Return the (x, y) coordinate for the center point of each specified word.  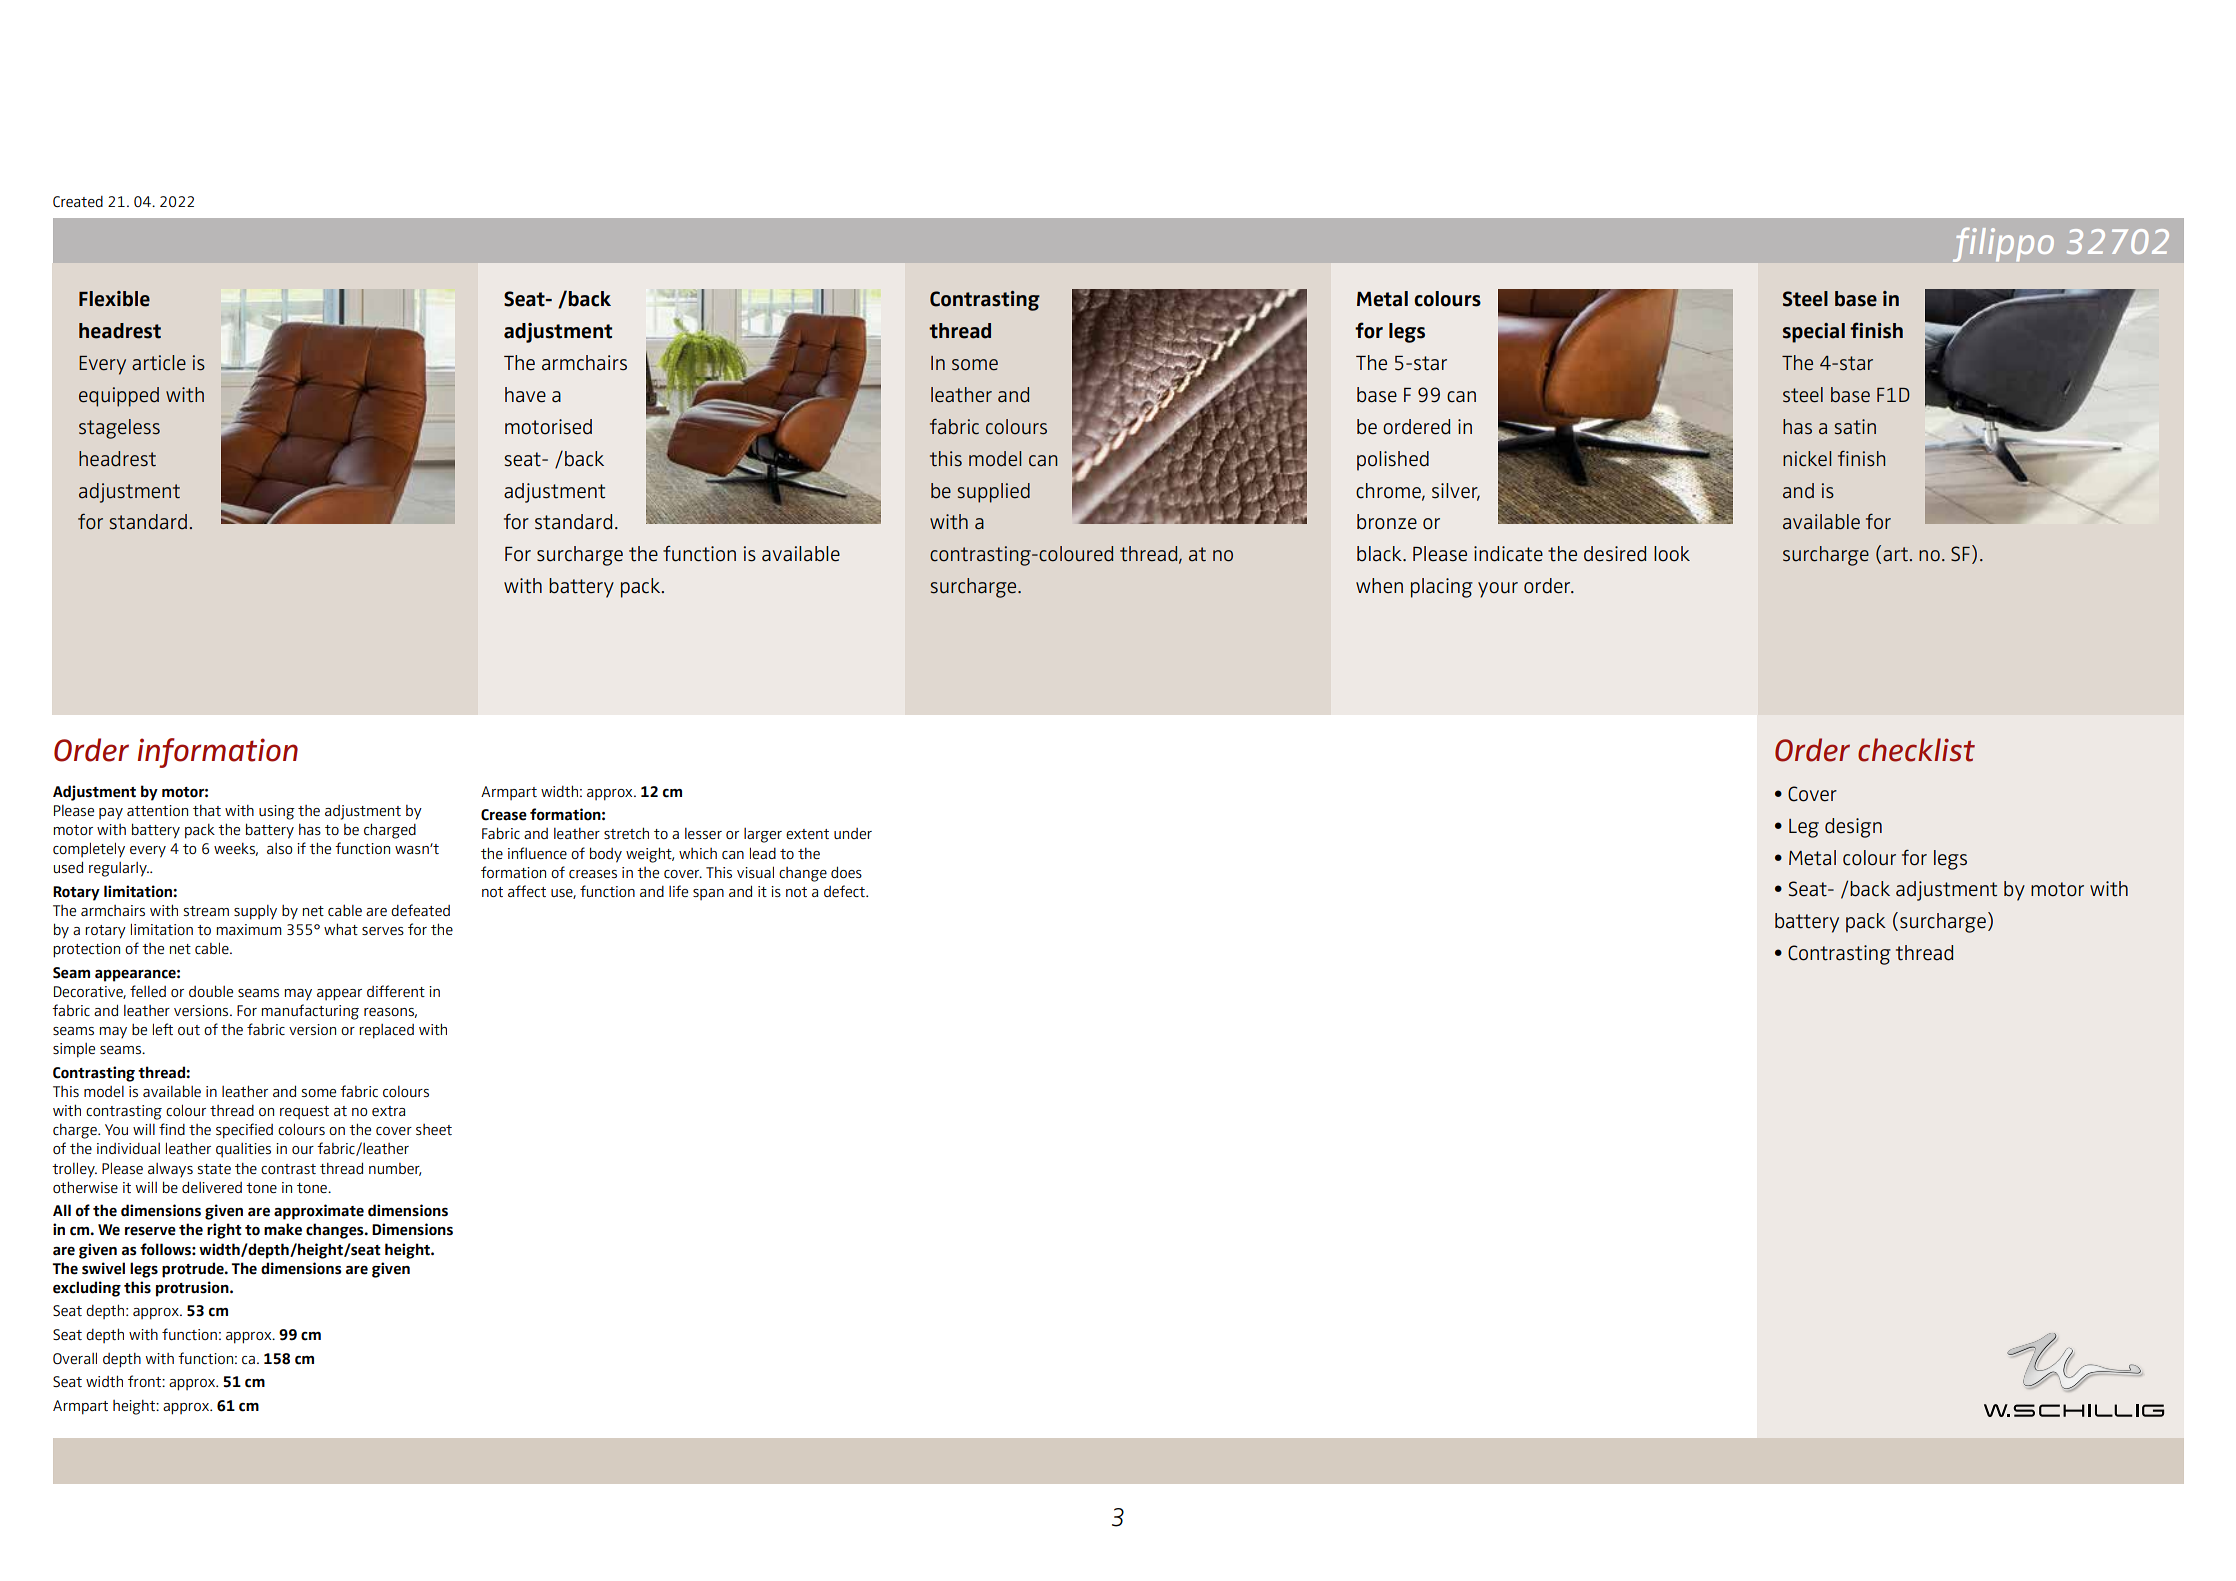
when (1379, 586)
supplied (994, 493)
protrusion (193, 1289)
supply (255, 912)
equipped (119, 397)
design (1853, 828)
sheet (434, 1129)
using (277, 812)
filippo (2003, 245)
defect (845, 891)
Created (78, 201)
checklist (1916, 750)
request (304, 1112)
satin (1855, 427)
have (525, 395)
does (846, 872)
